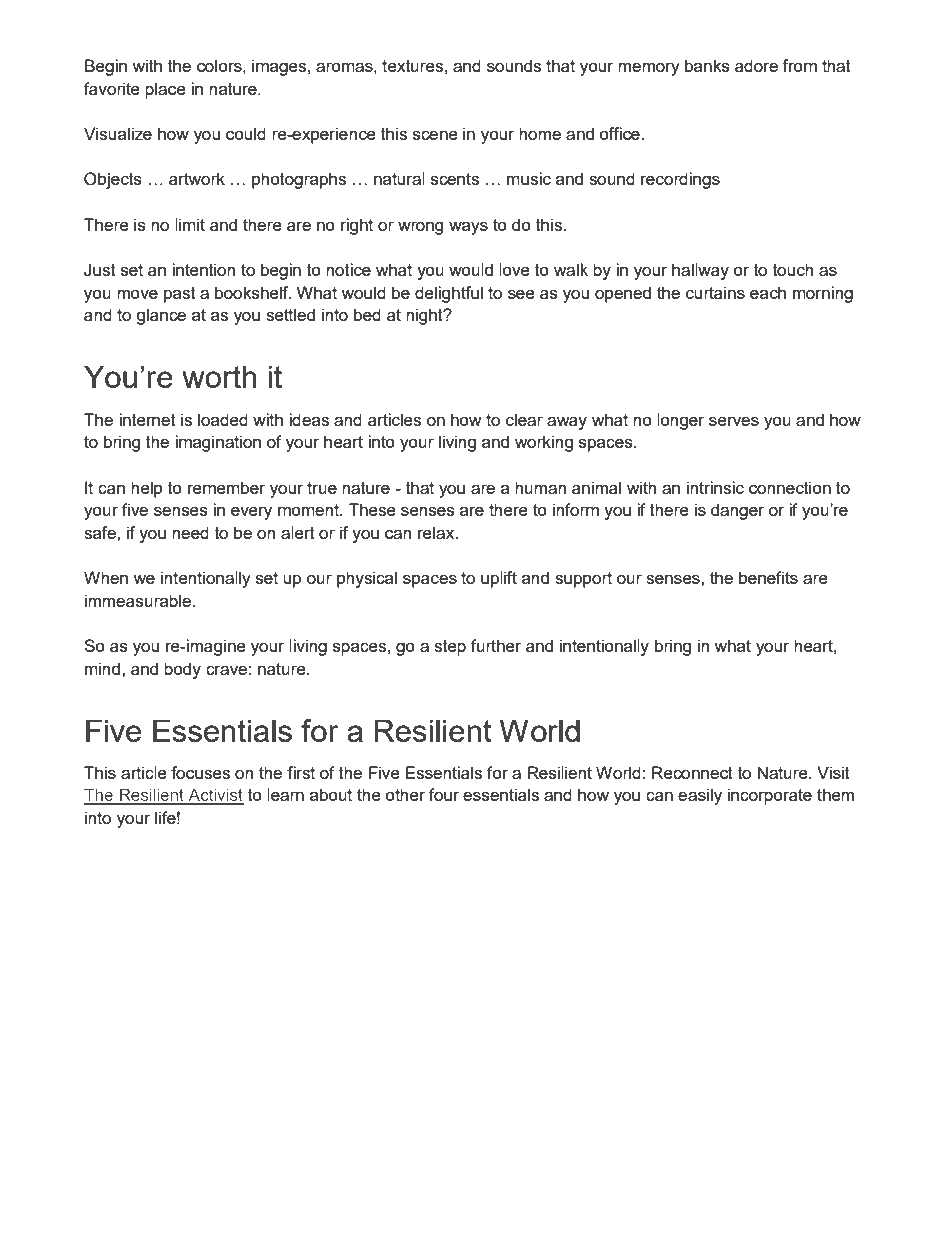 The image size is (952, 1233). Describe the element at coordinates (139, 600) in the document. I see `immeasurable` at that location.
